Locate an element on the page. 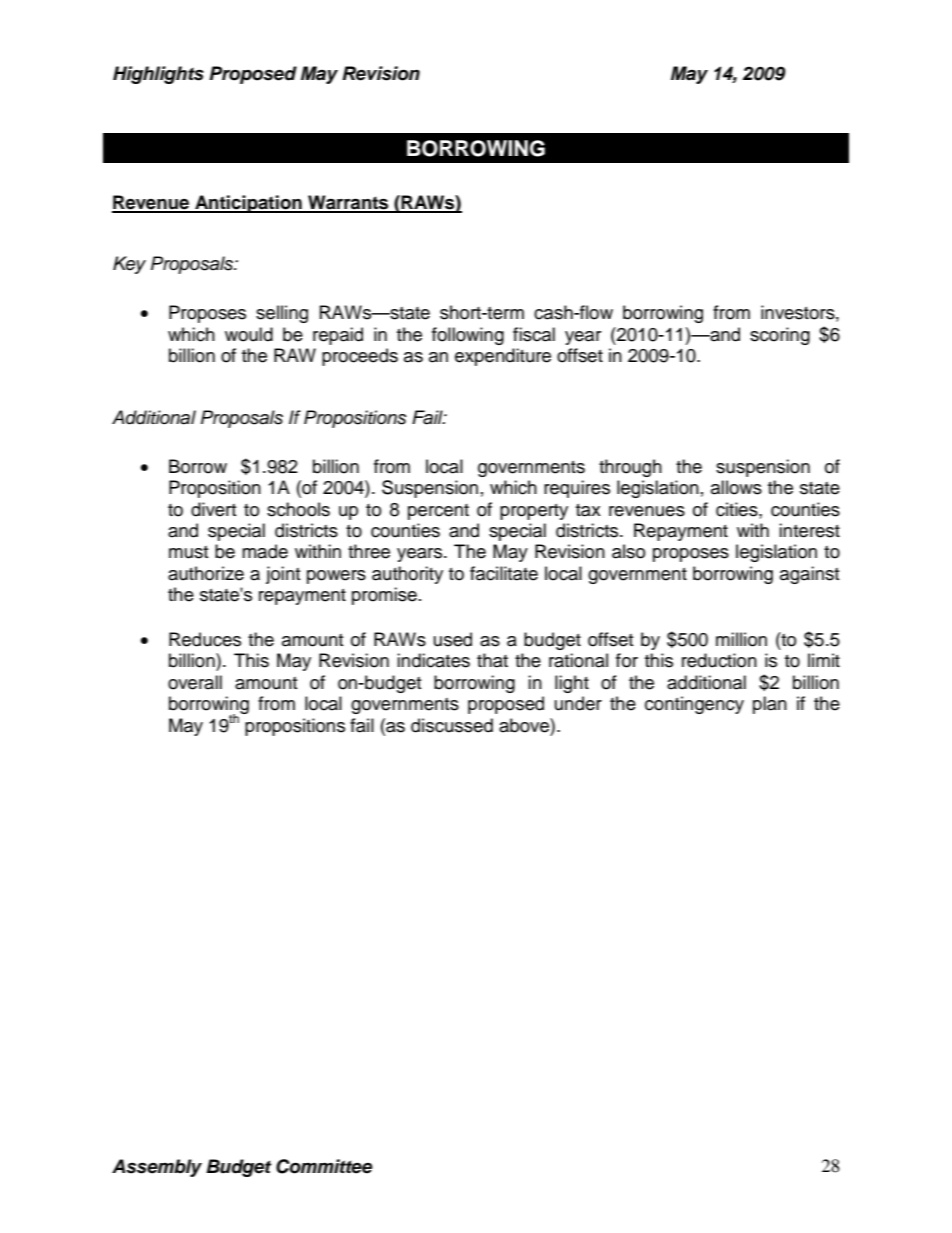  Assembly is located at coordinates (157, 1168).
